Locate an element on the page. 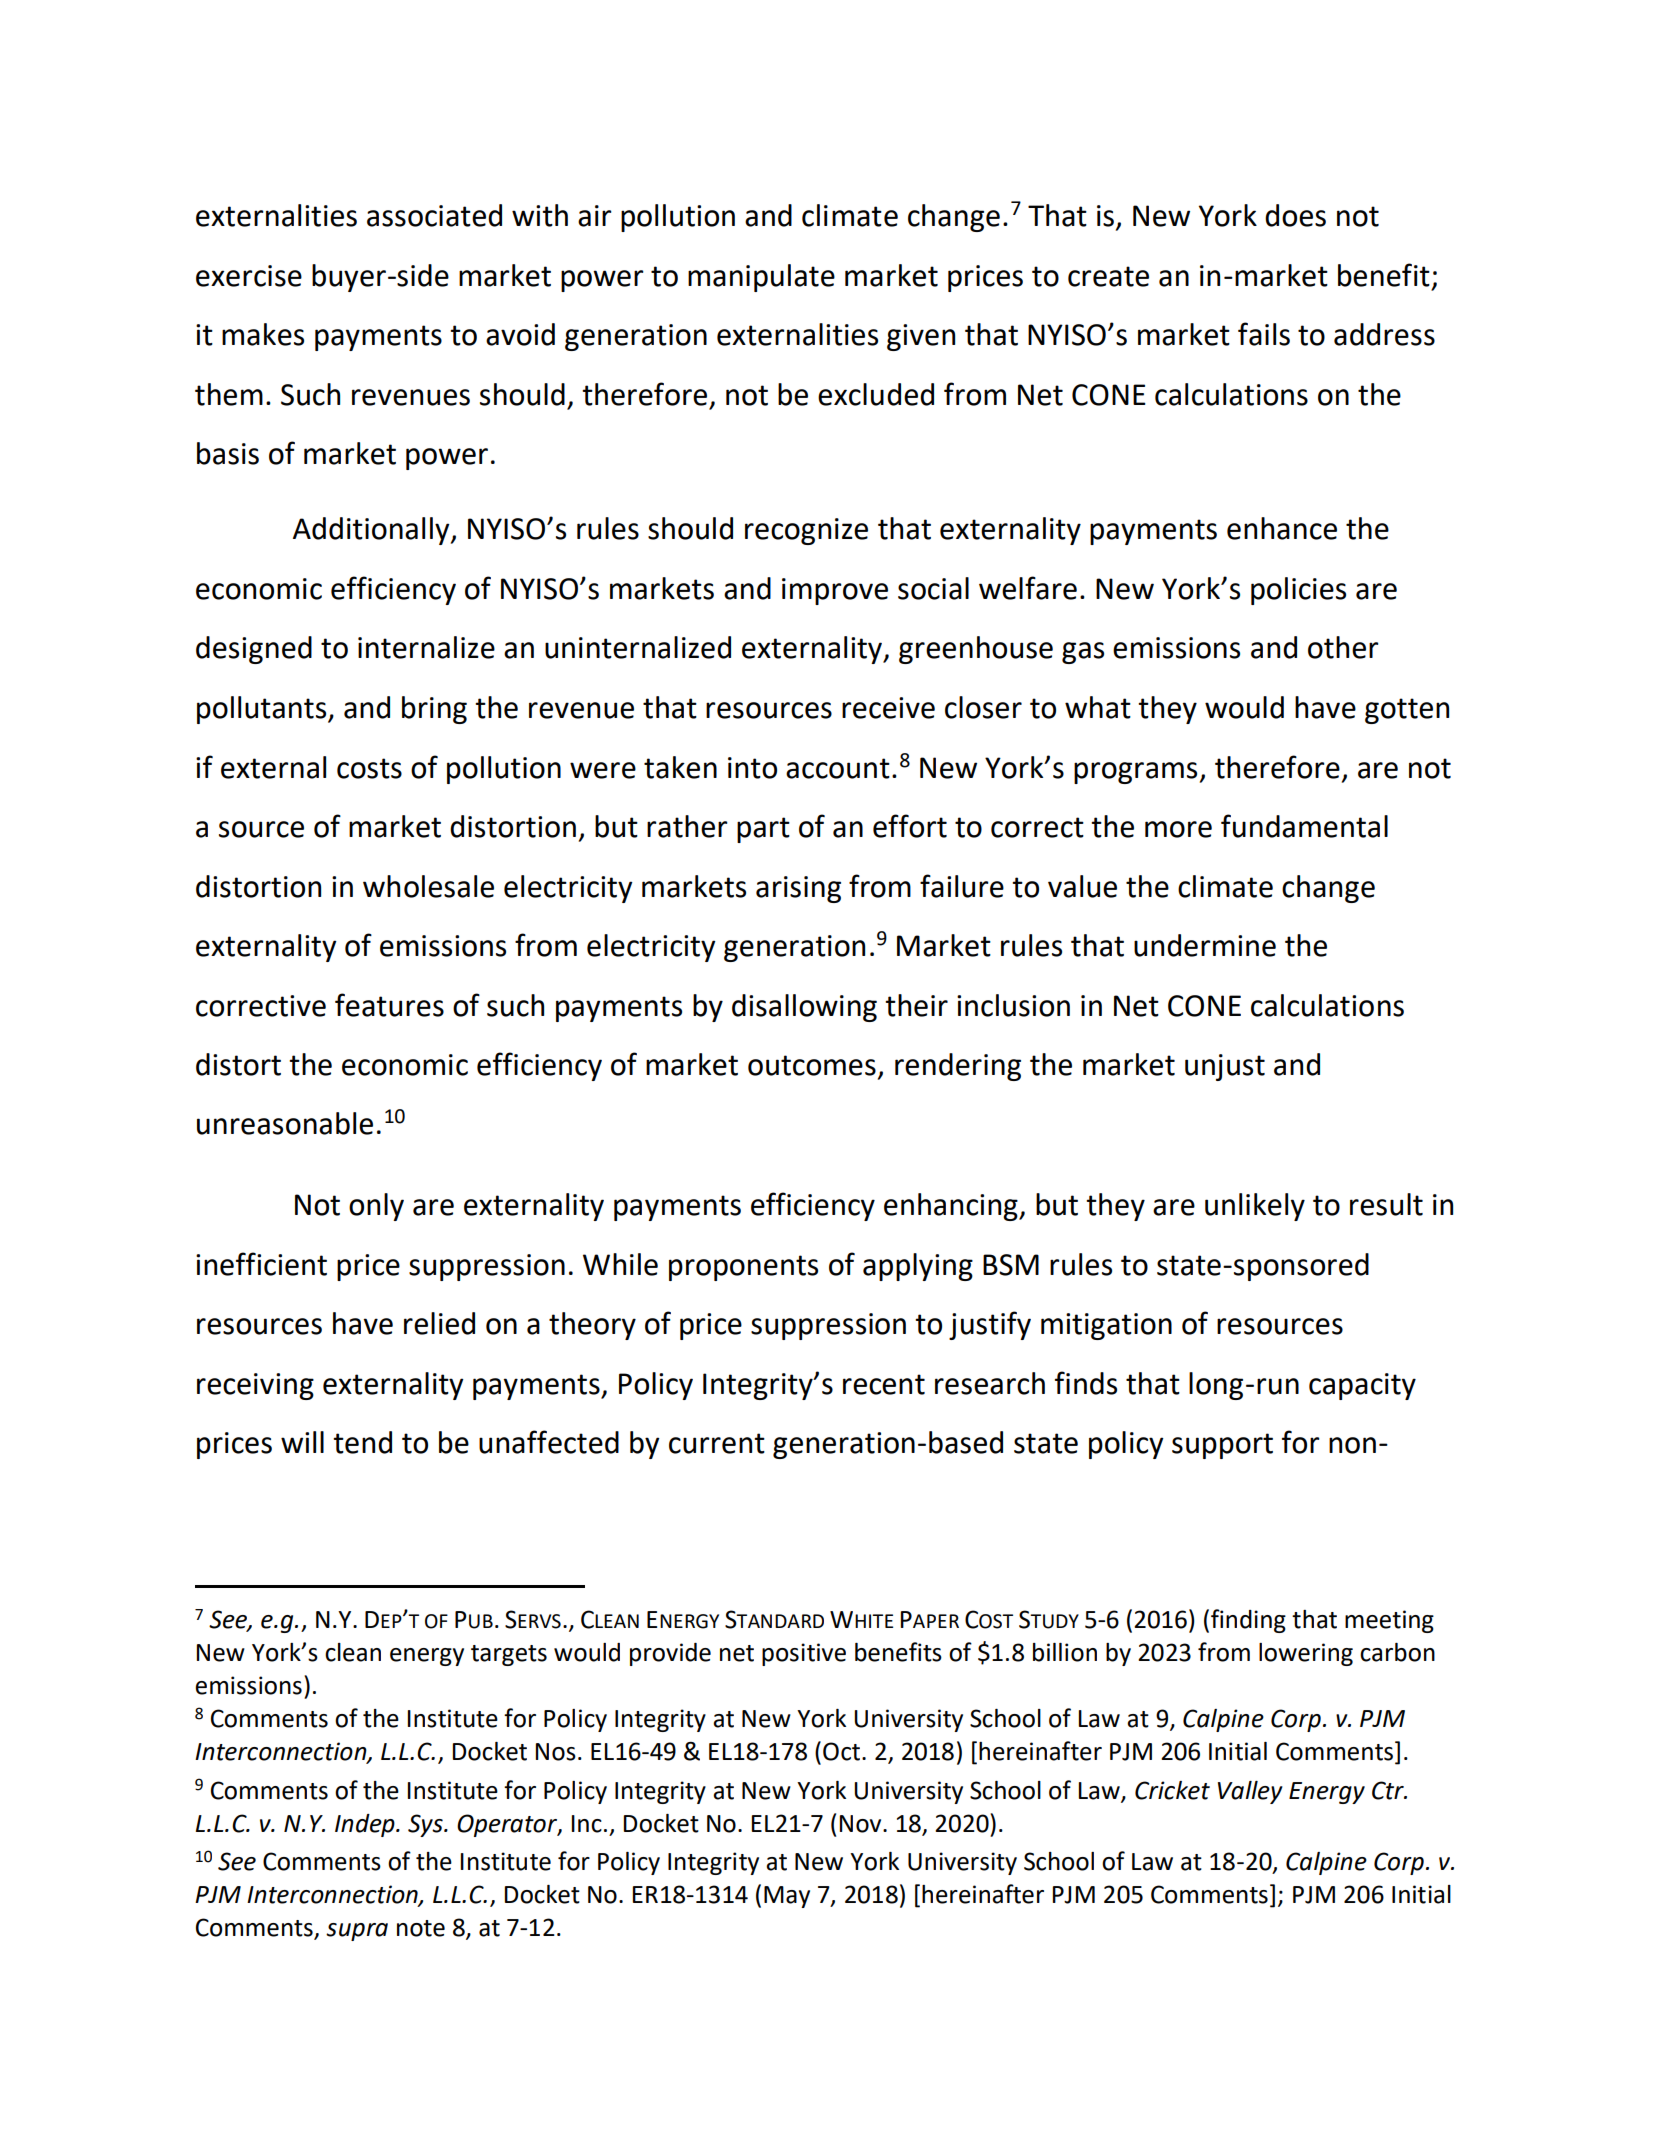  outcomes is located at coordinates (812, 1065).
